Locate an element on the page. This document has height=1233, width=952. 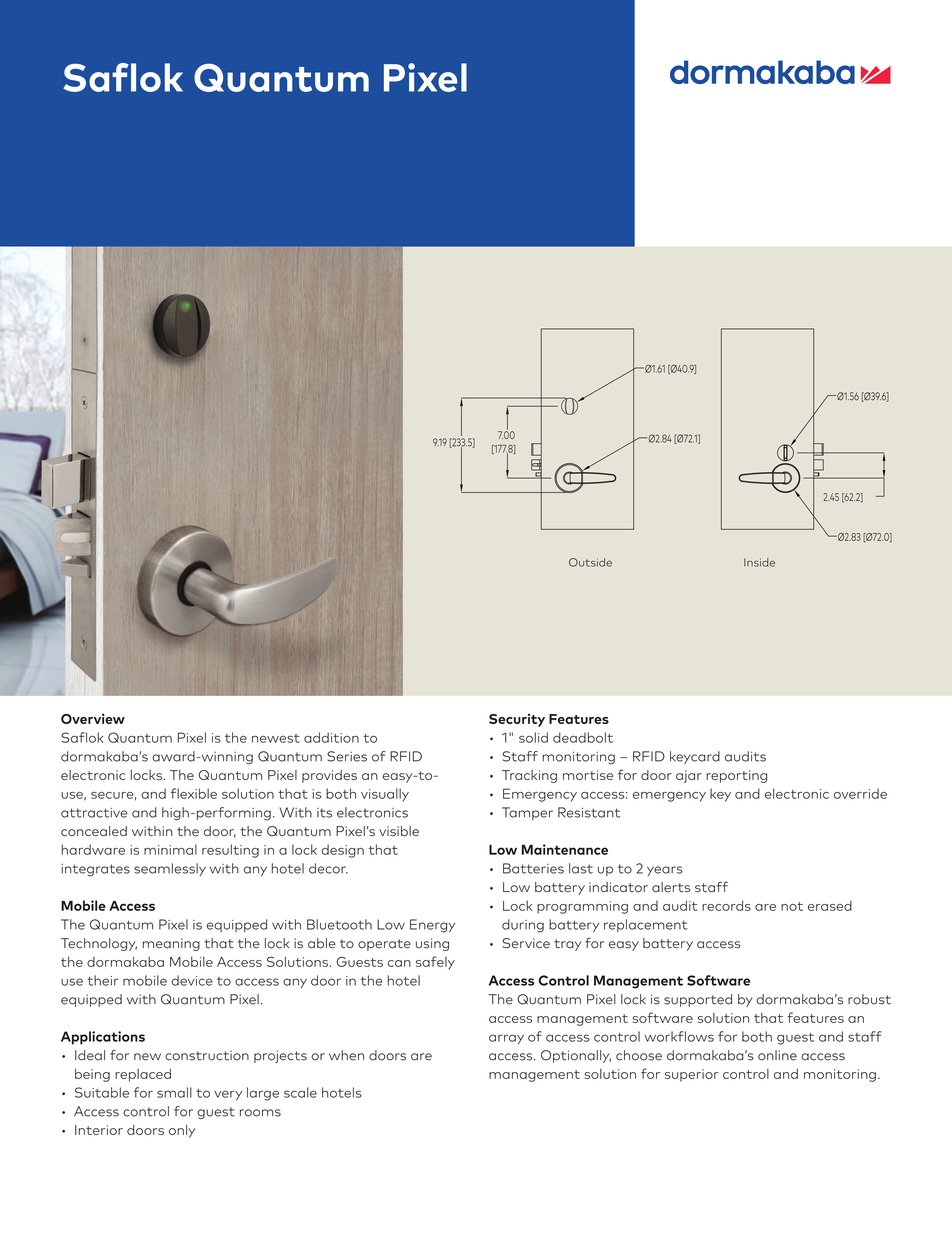
minimal is located at coordinates (170, 849).
